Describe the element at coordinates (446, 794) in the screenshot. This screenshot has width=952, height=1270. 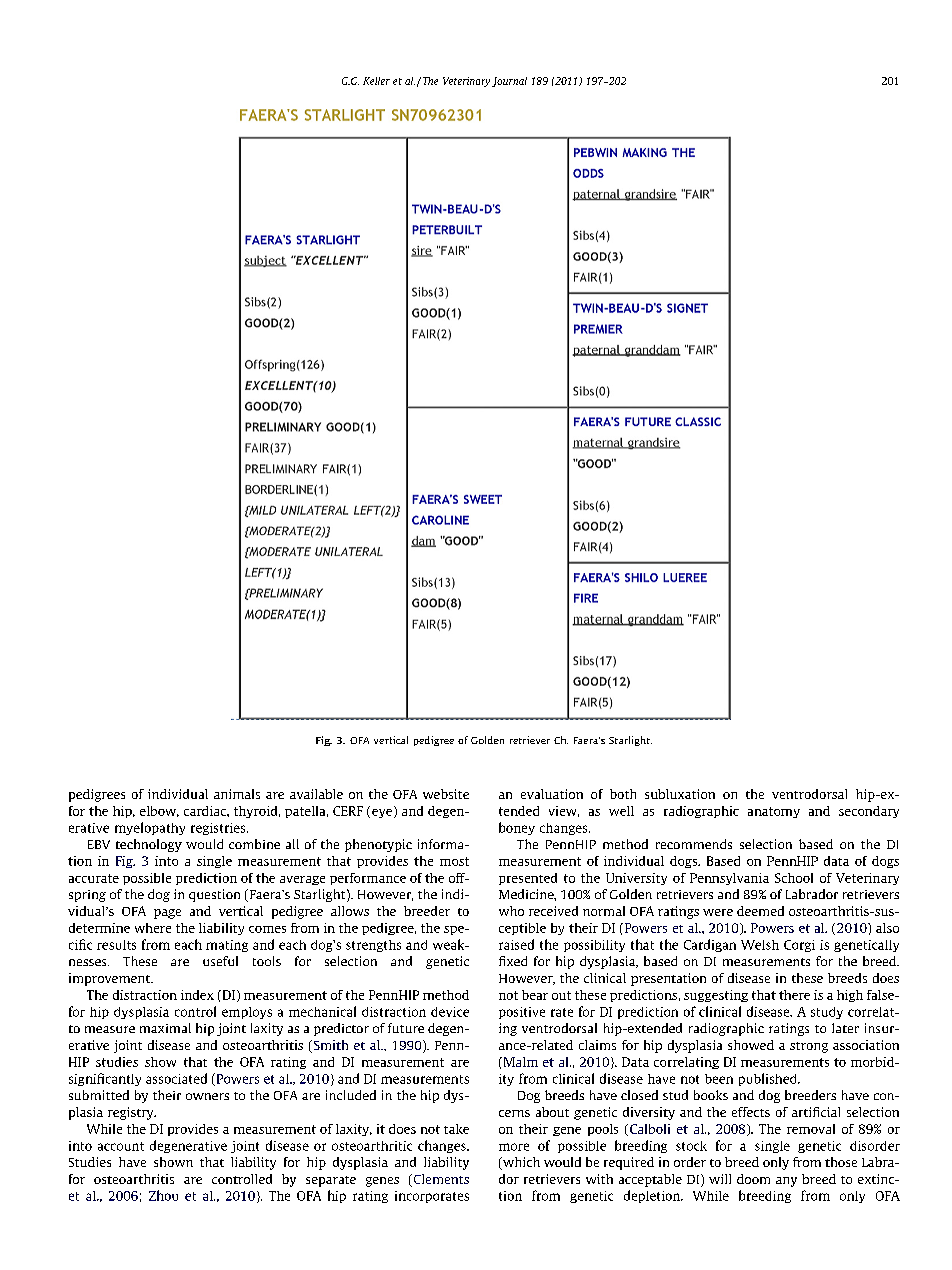
I see `website` at that location.
